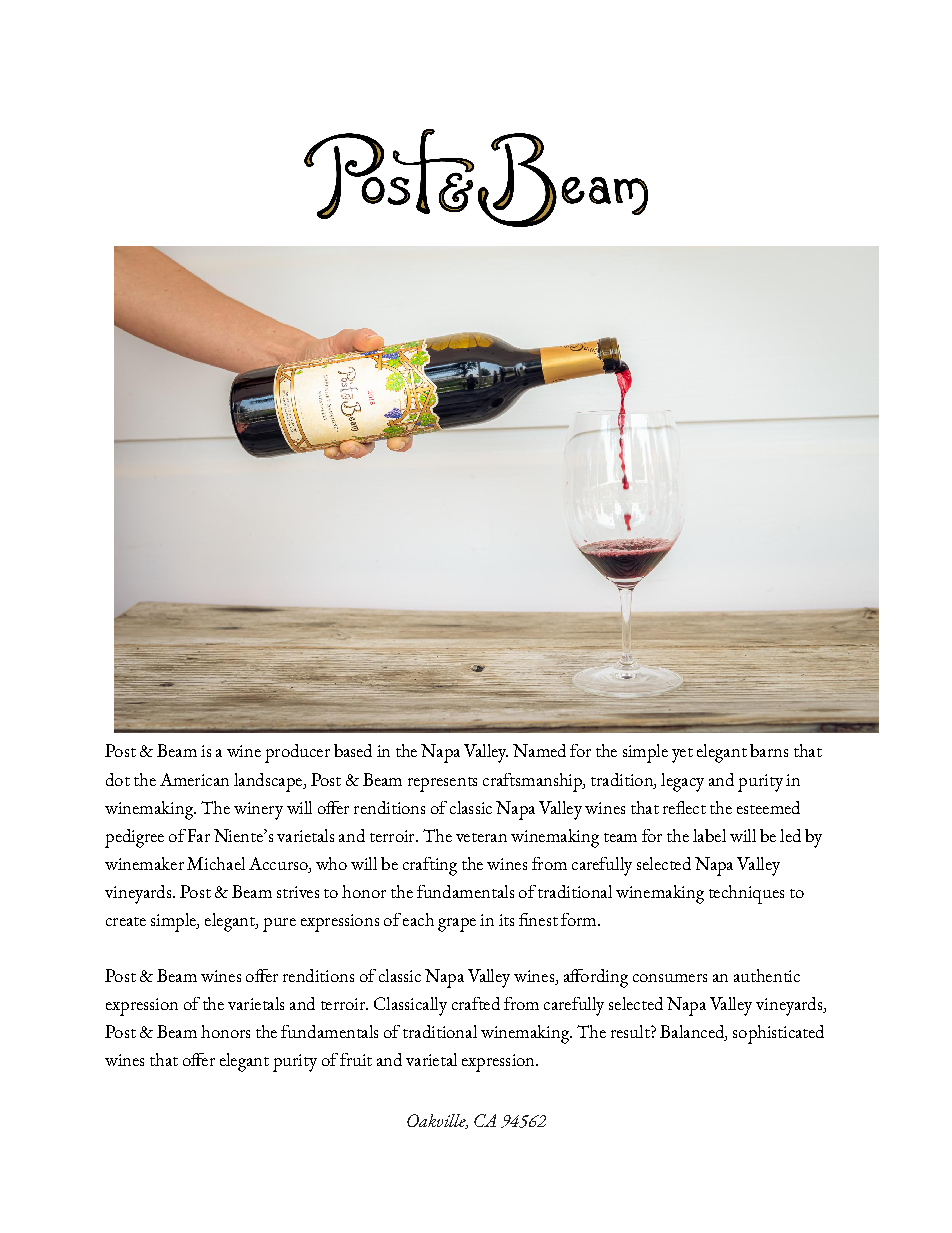 This document has height=1233, width=952. I want to click on Named, so click(539, 750).
